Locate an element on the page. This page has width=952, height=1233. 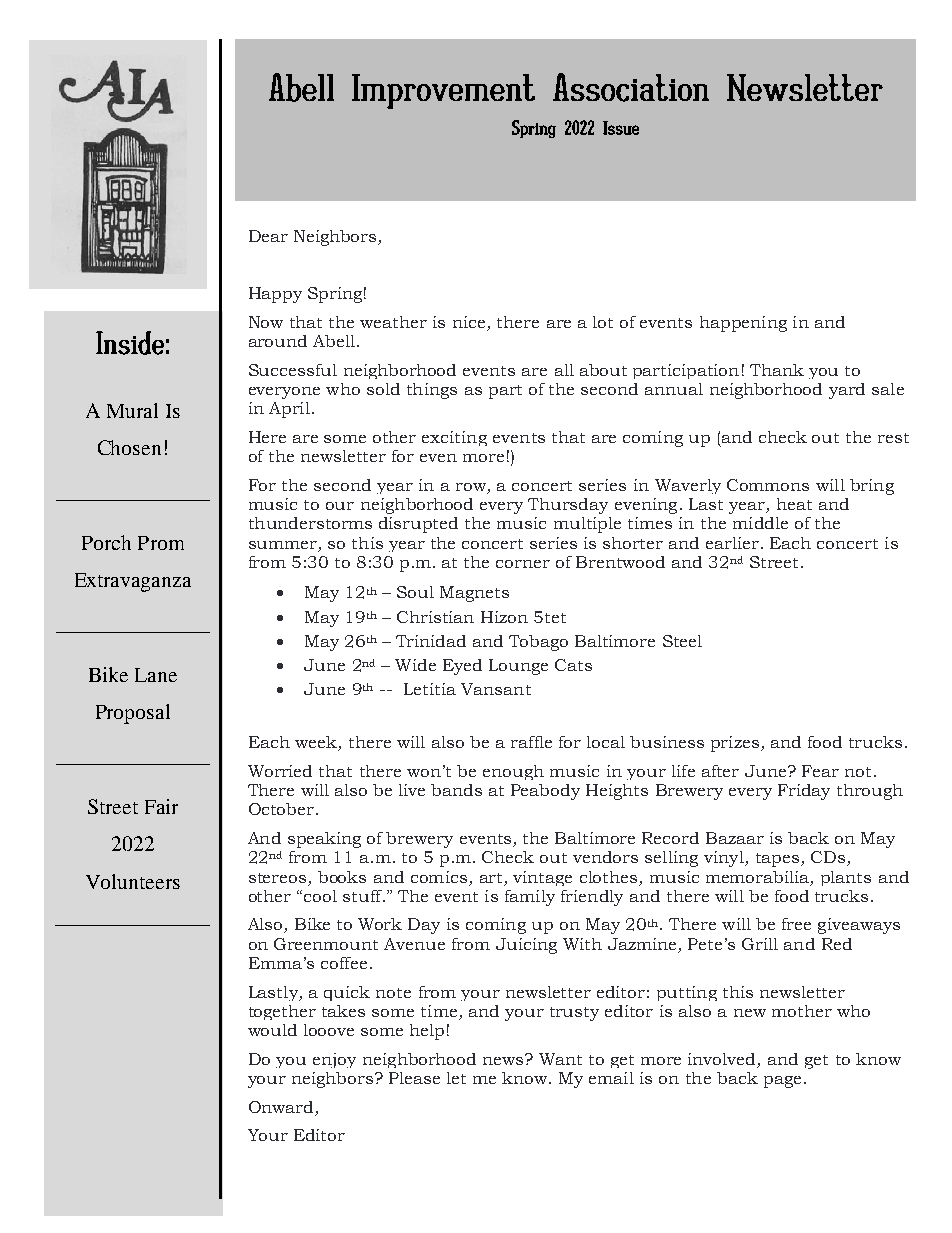
Chosen is located at coordinates (129, 447).
